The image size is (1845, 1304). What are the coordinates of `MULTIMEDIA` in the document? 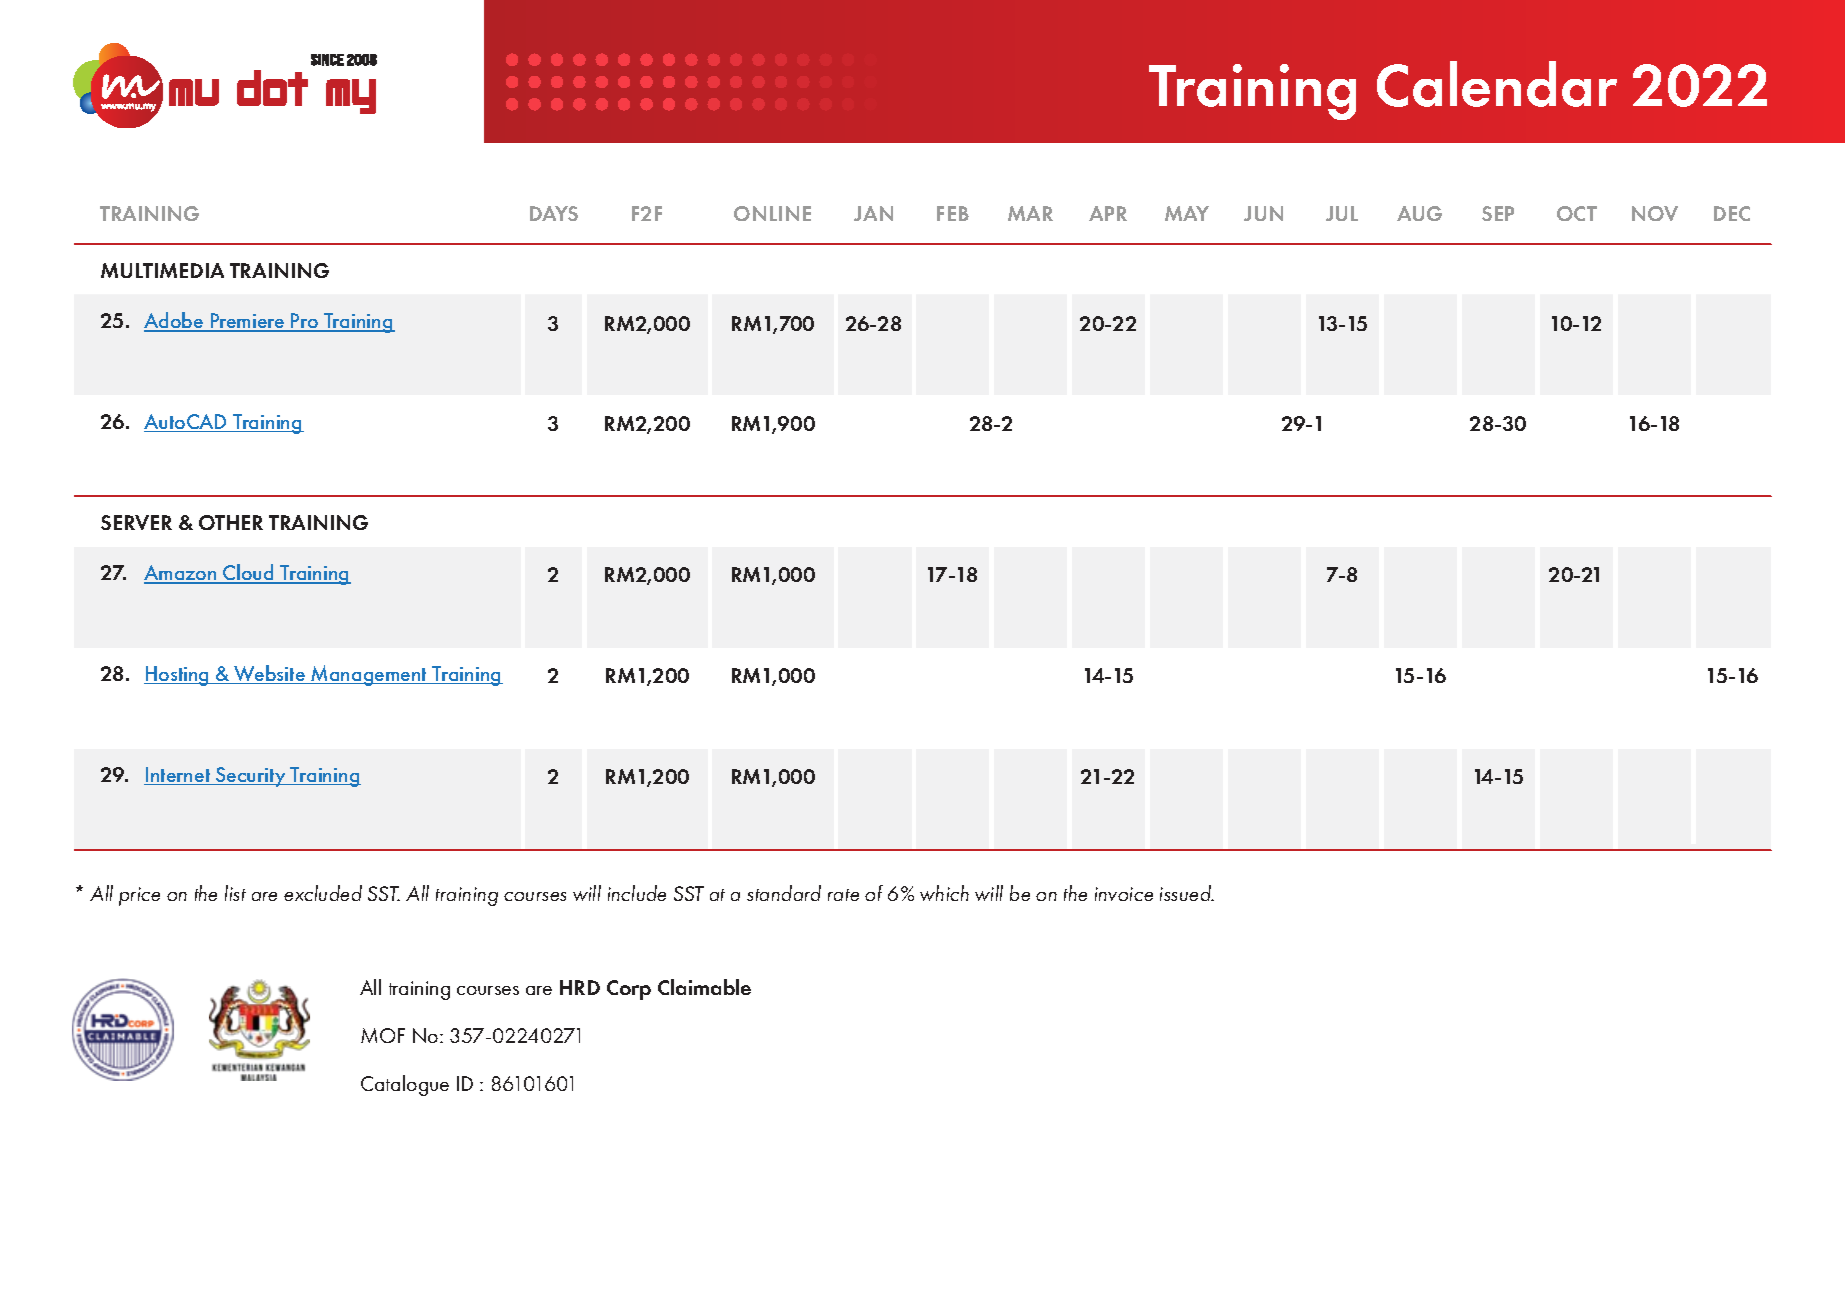 It's located at (162, 270).
